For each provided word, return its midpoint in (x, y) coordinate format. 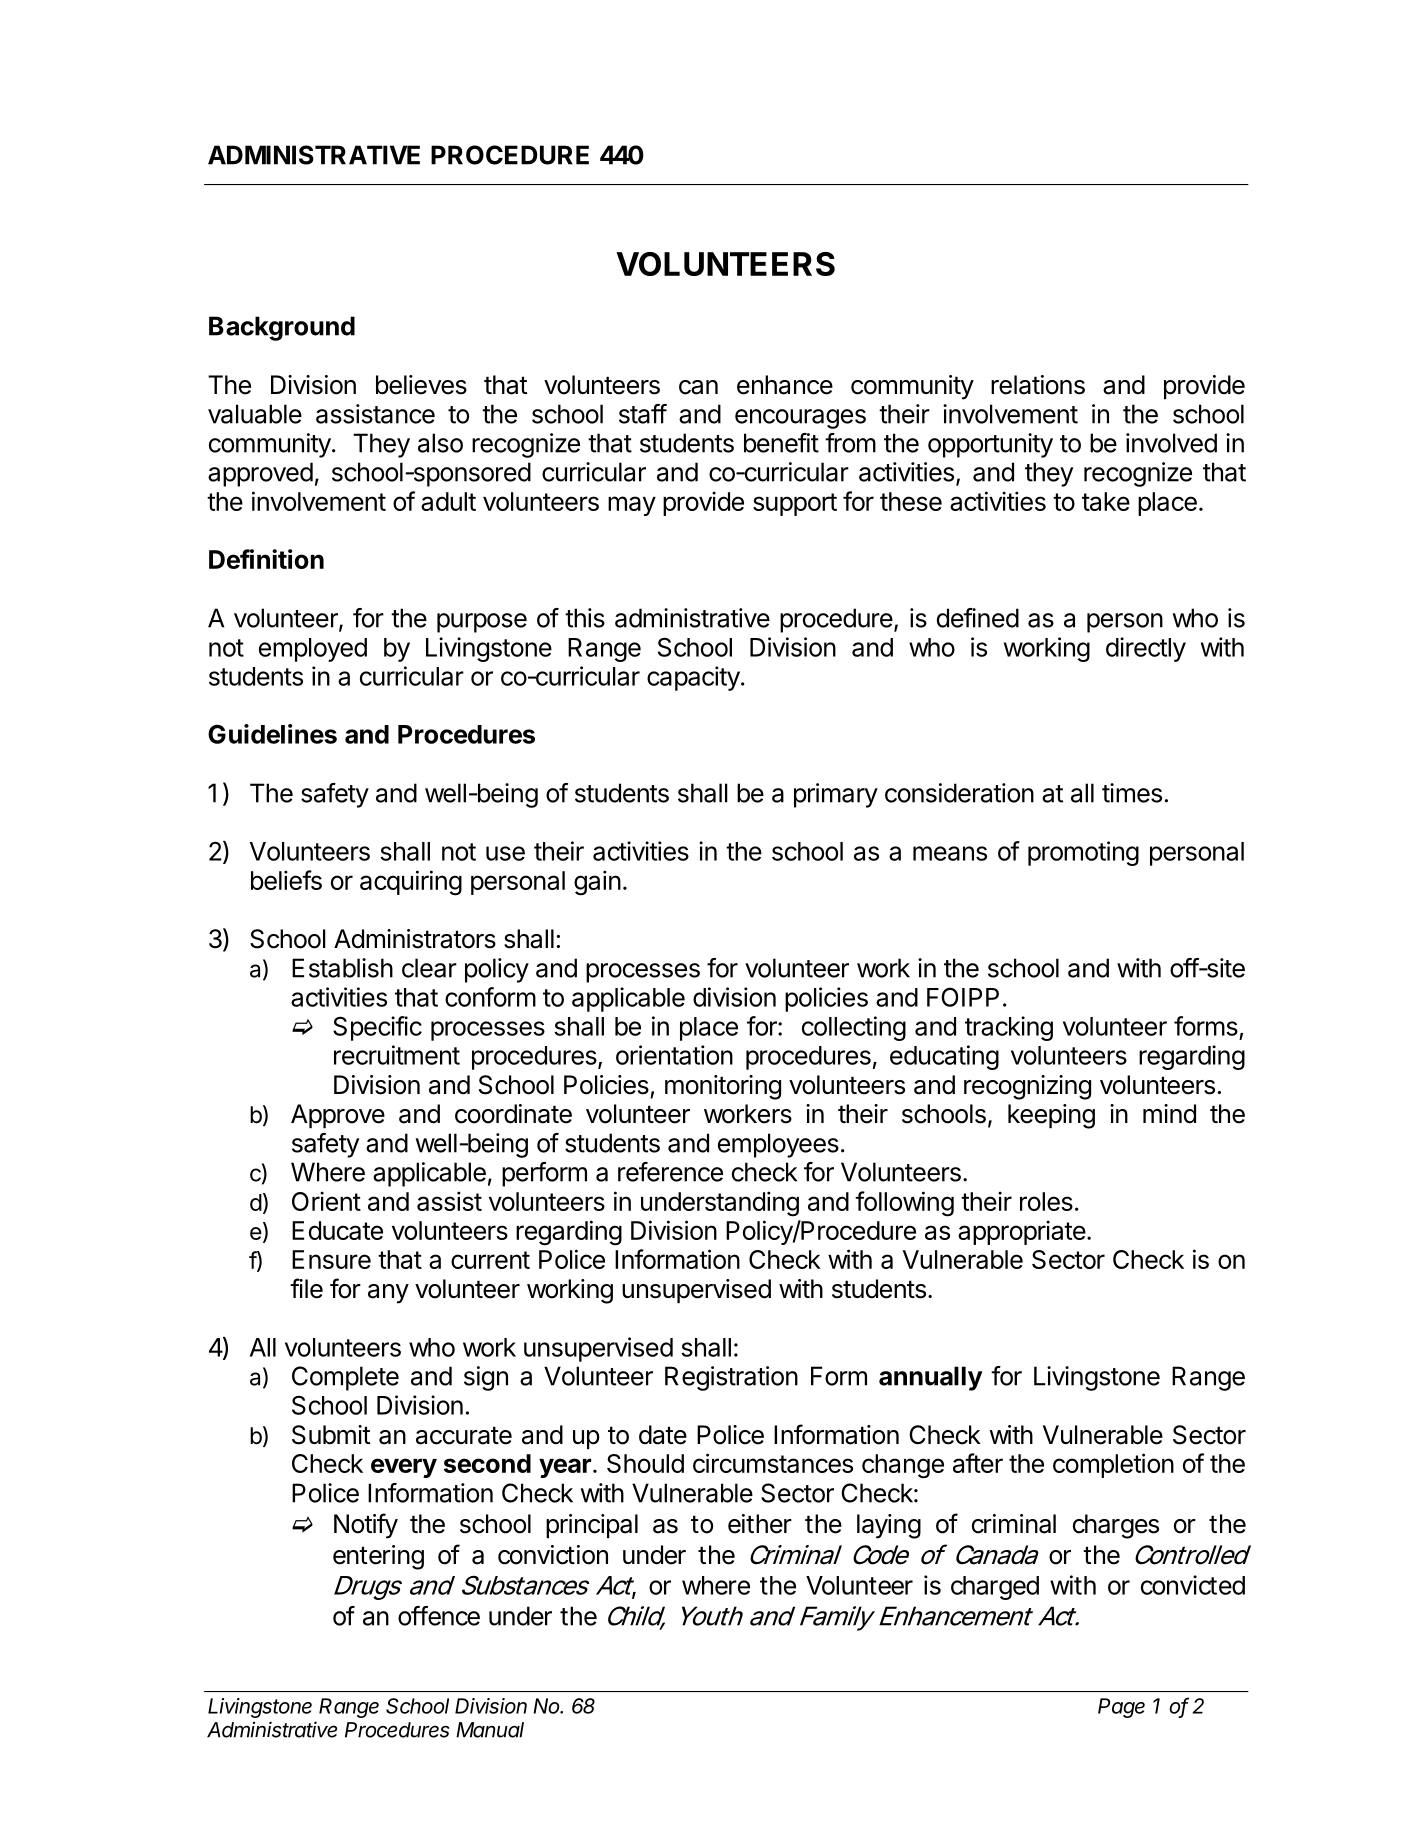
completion (1113, 1465)
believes (421, 385)
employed (313, 650)
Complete (345, 1378)
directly (1146, 649)
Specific (377, 1028)
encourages (800, 419)
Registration (731, 1378)
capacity (693, 678)
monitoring (723, 1087)
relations (1038, 385)
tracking (1009, 1028)
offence (439, 1616)
